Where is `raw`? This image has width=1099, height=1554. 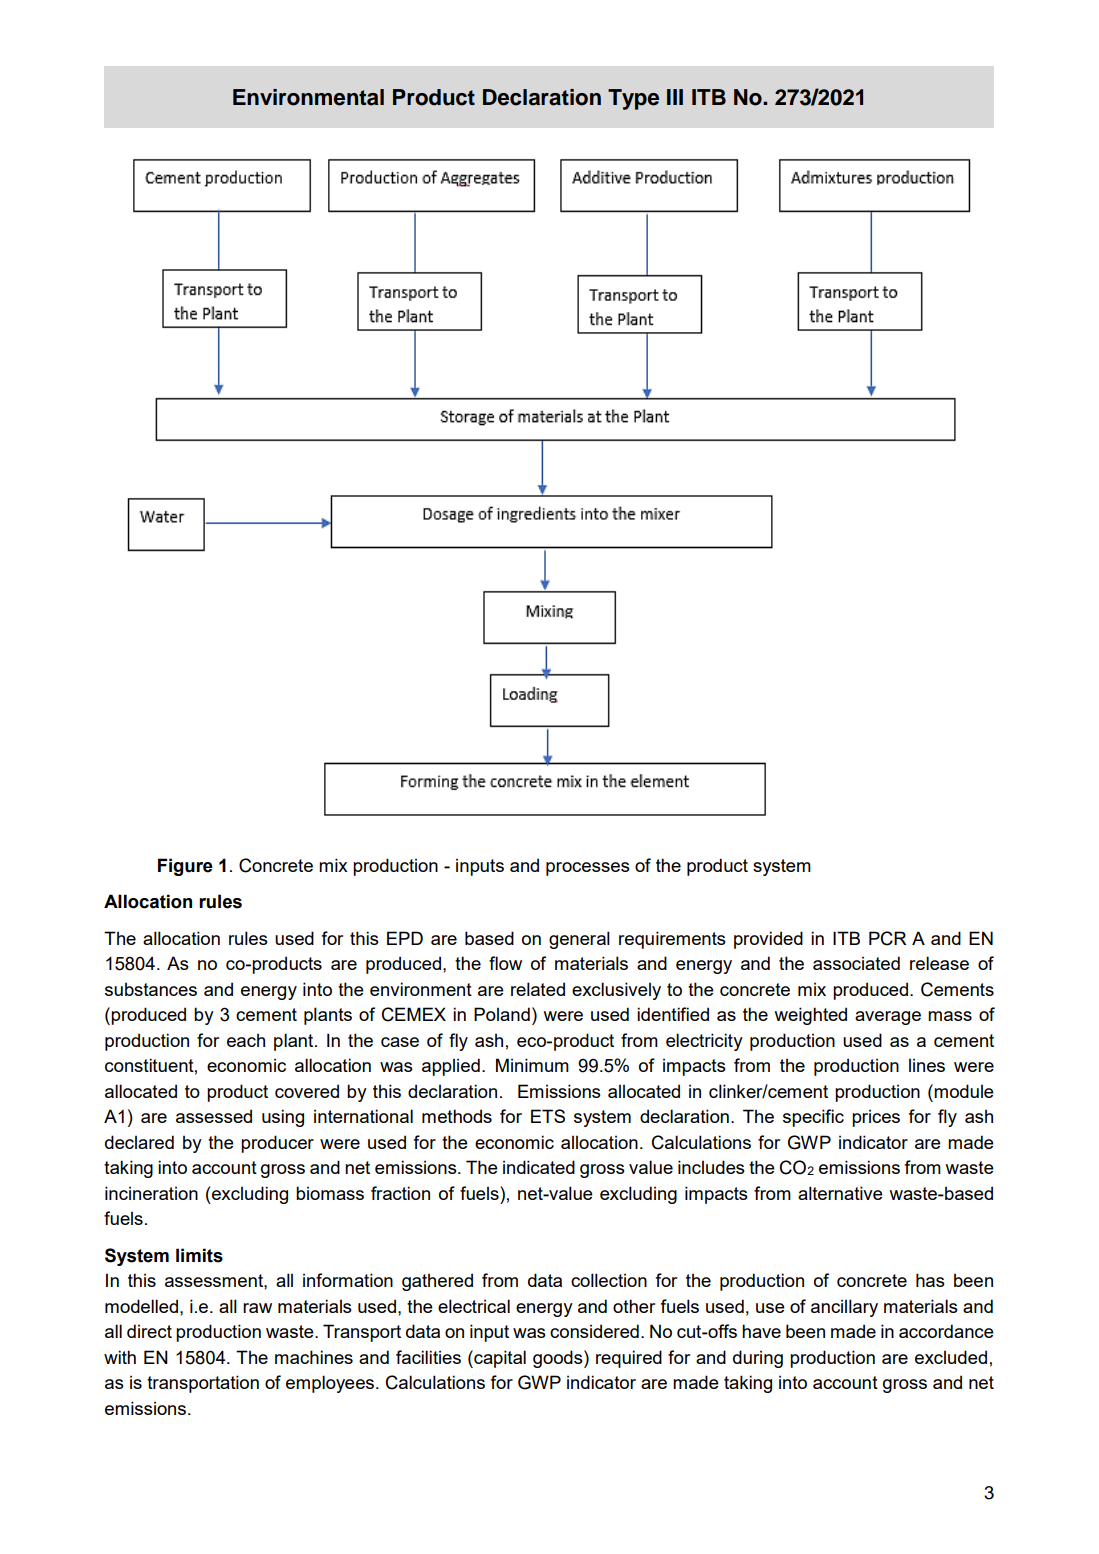 raw is located at coordinates (257, 1308).
